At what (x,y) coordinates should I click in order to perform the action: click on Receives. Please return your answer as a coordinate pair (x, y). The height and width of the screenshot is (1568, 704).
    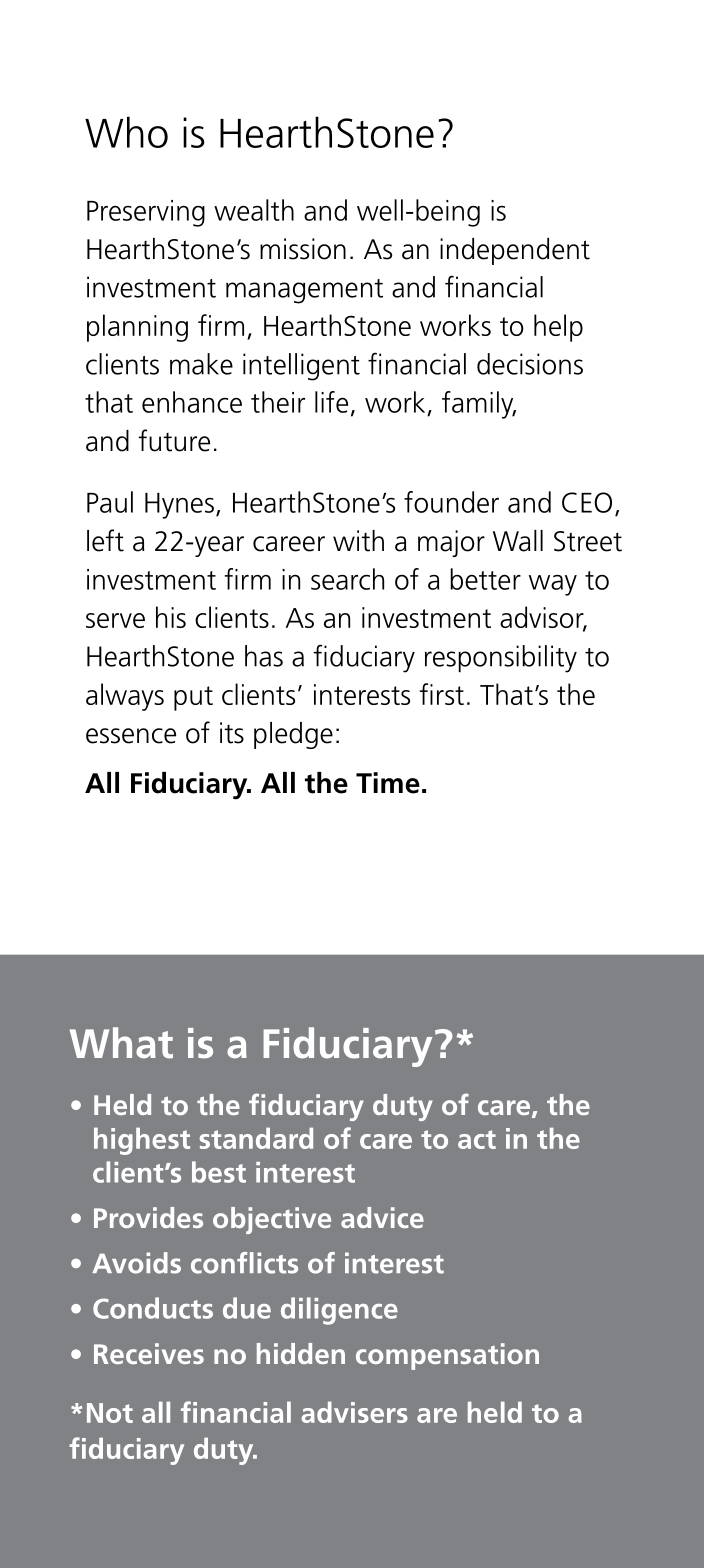
    Looking at the image, I should click on (149, 1353).
